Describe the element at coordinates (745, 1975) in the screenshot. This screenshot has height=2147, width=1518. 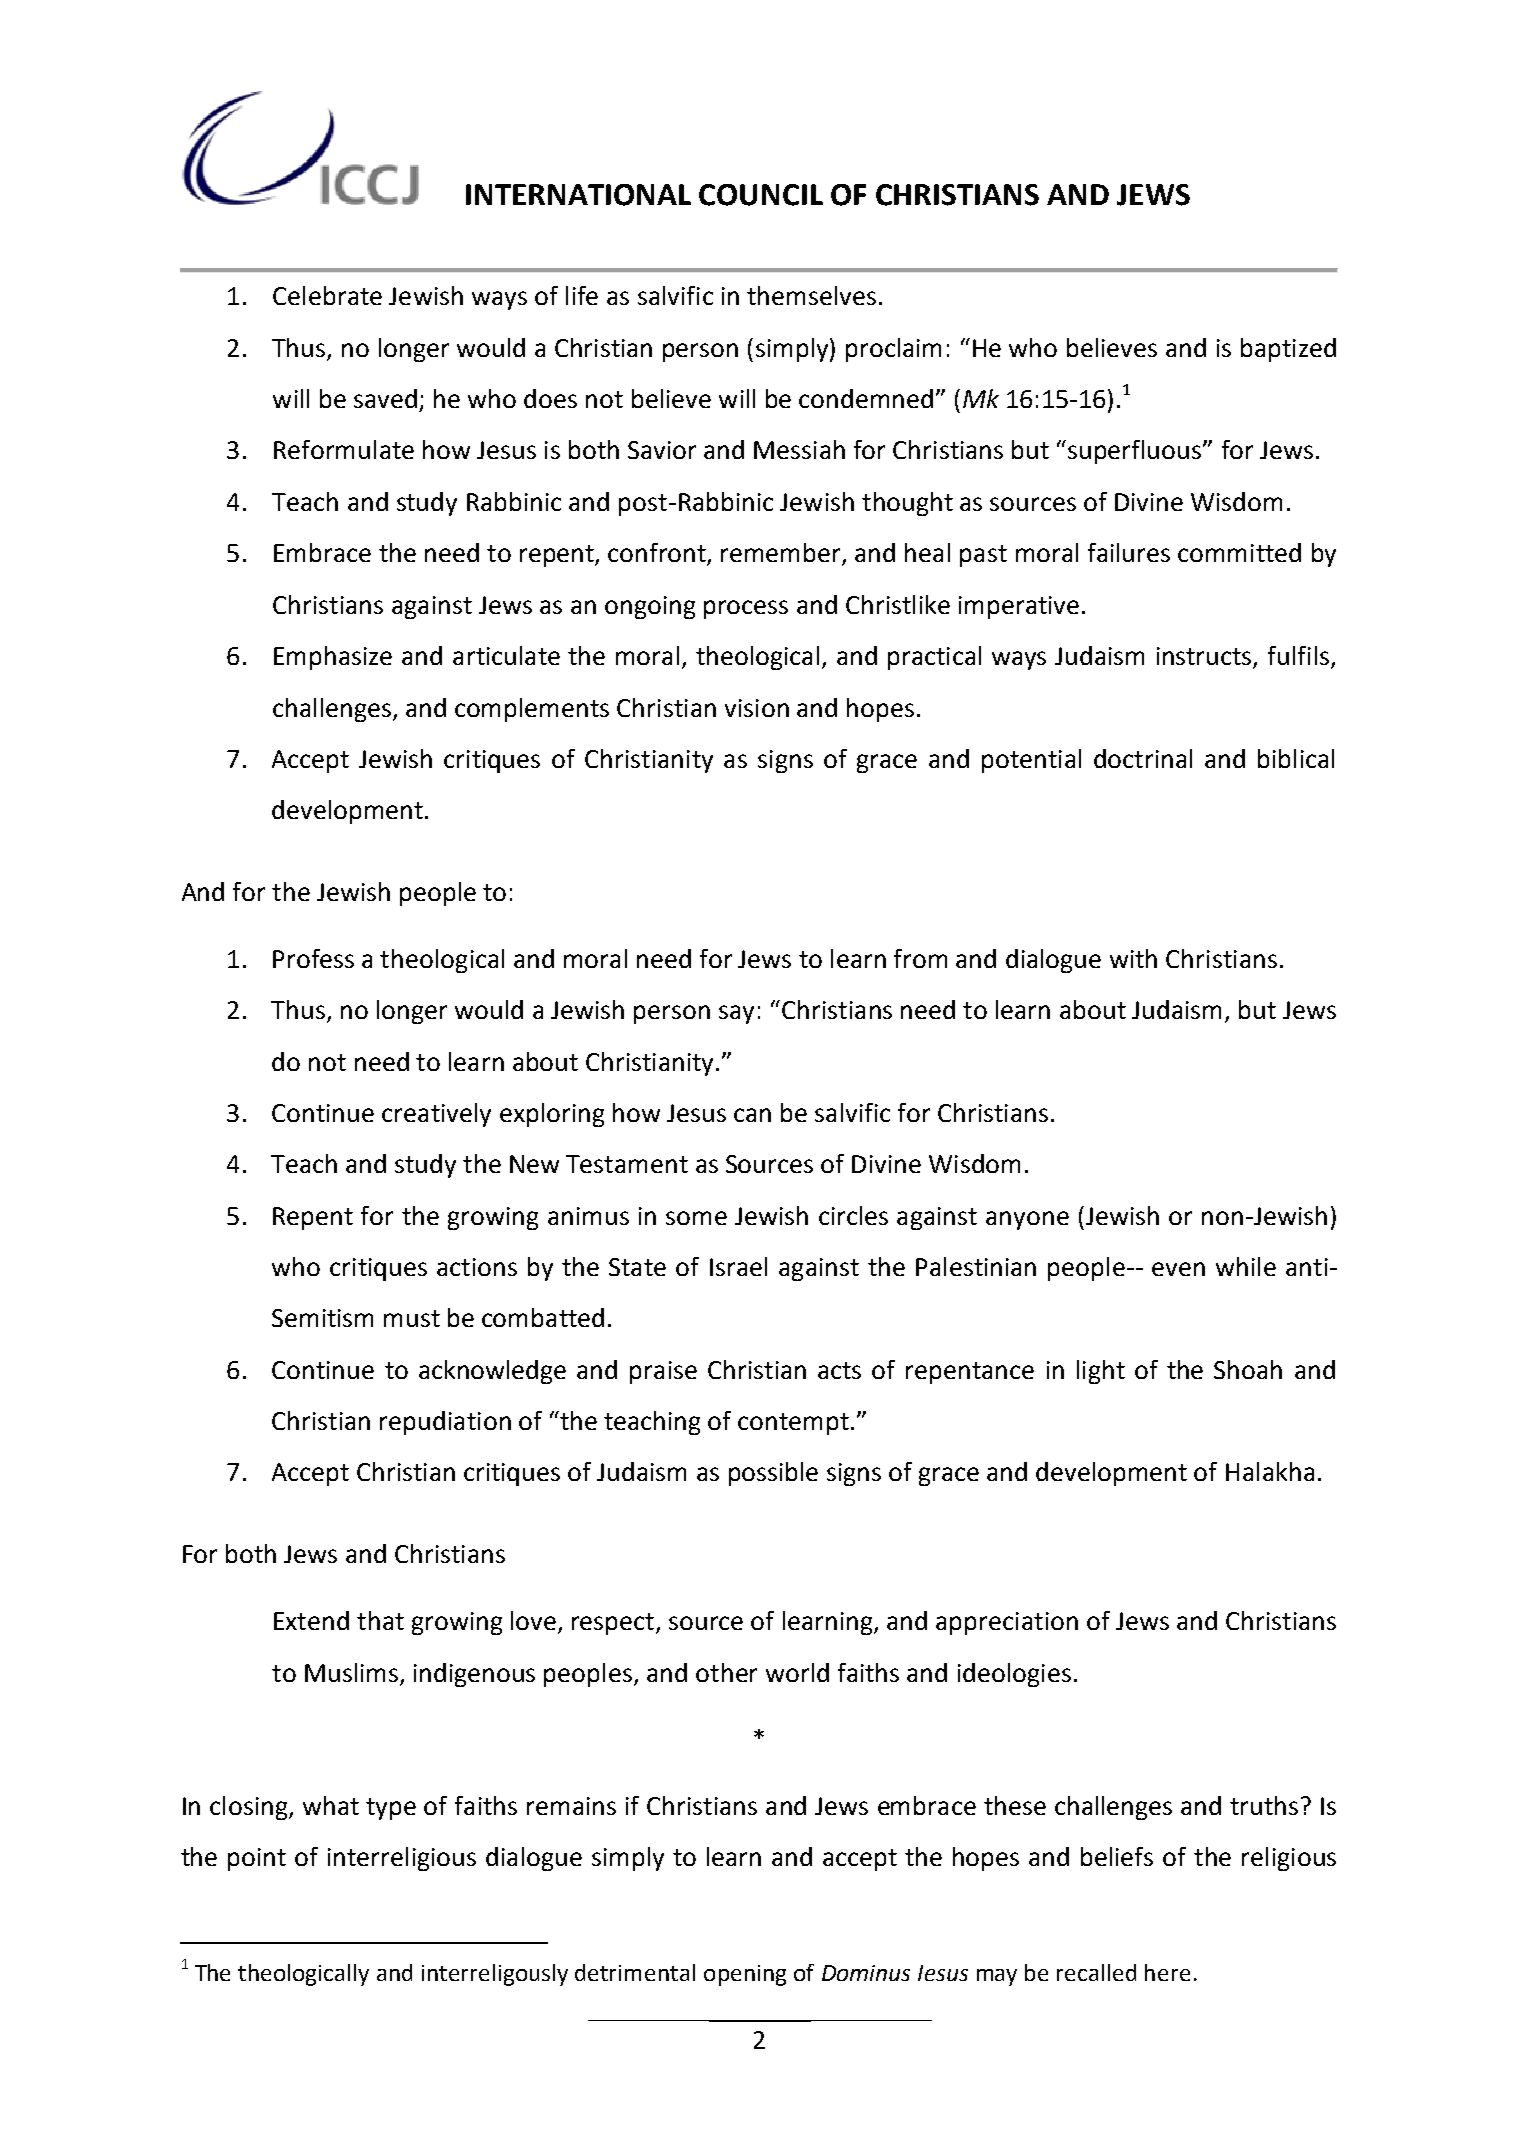
I see `opening` at that location.
